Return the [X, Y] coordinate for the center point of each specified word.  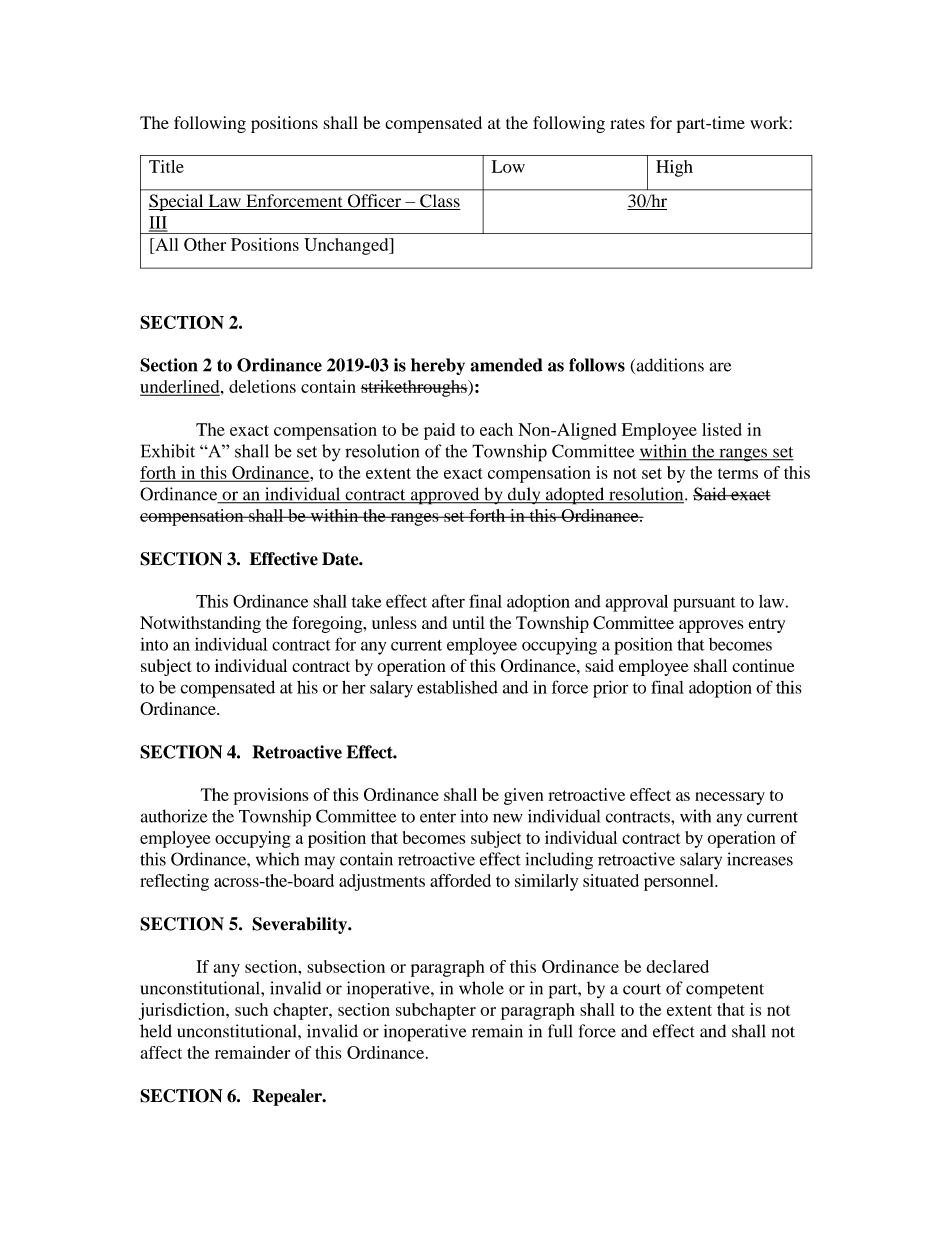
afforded [460, 880]
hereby [438, 366]
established [457, 687]
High [674, 168]
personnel [680, 882]
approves [711, 626]
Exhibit [168, 451]
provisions [271, 796]
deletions [262, 386]
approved [445, 496]
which [277, 859]
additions [669, 366]
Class [439, 202]
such [251, 1009]
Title [166, 166]
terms [738, 473]
